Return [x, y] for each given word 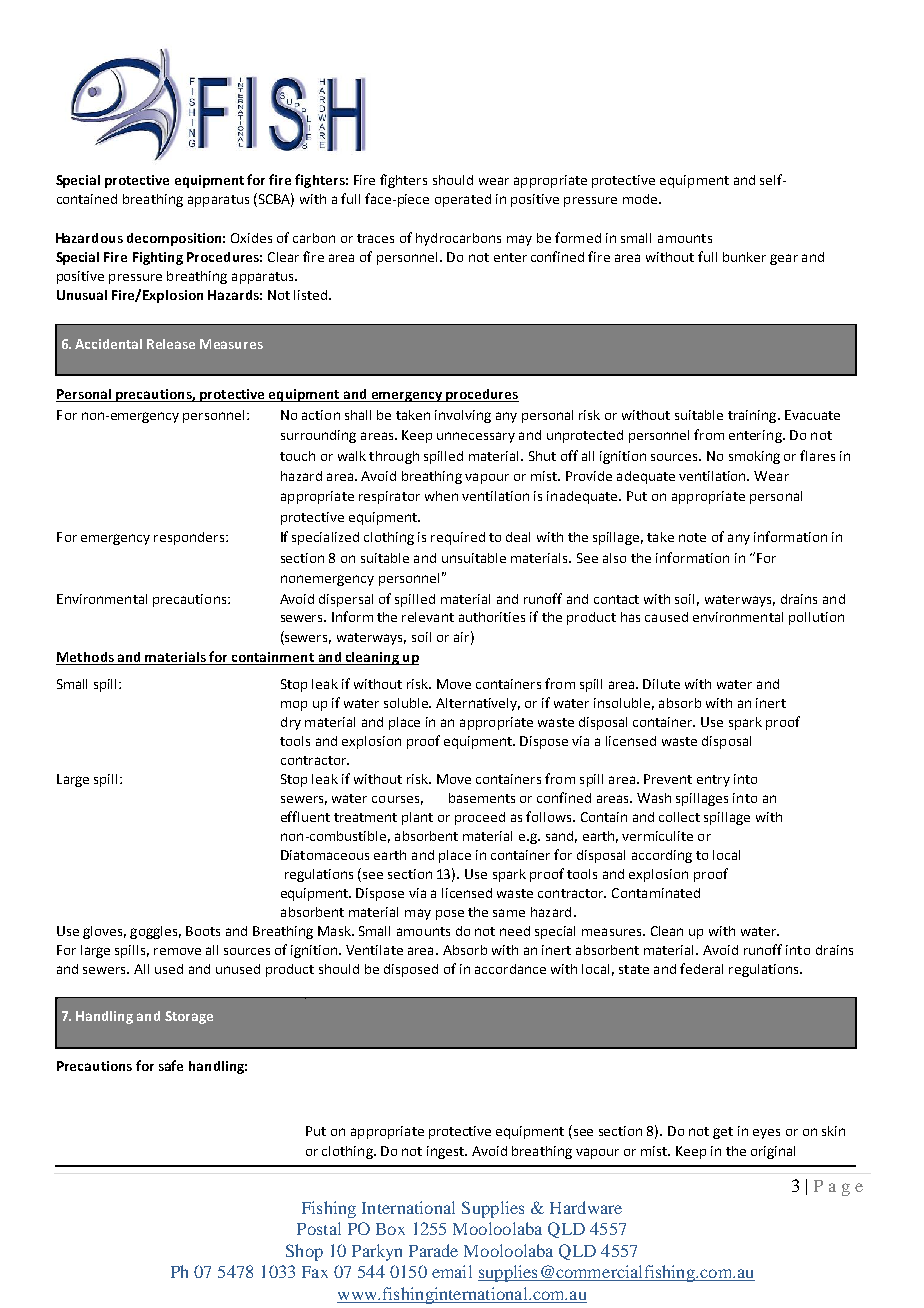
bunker [744, 257]
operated [463, 200]
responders [190, 538]
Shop [304, 1252]
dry [291, 723]
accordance [510, 969]
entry [713, 781]
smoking [754, 457]
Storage [189, 1017]
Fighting [158, 258]
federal [701, 968]
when [441, 496]
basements [482, 798]
